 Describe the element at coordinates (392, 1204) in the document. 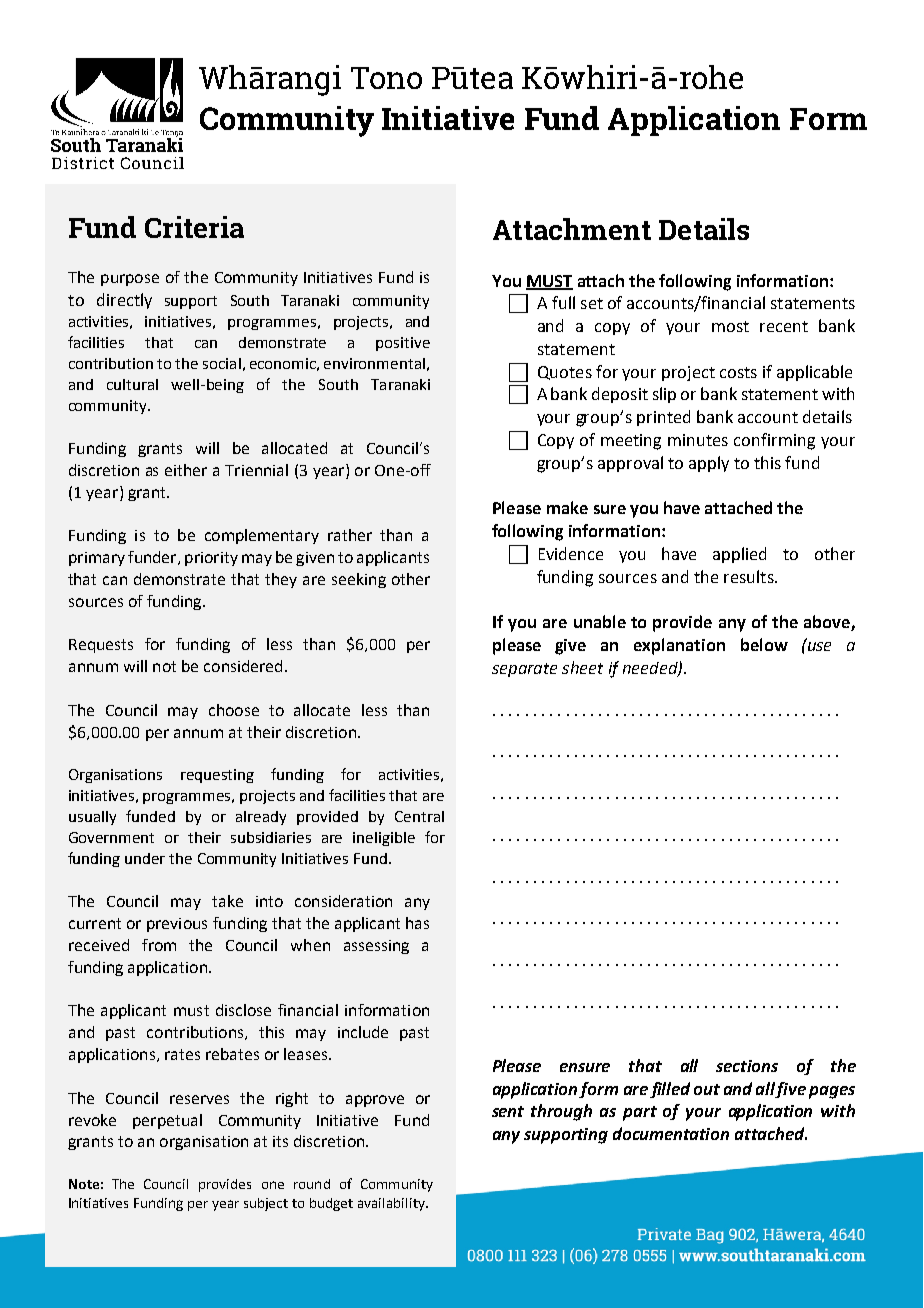

I see `availability` at that location.
